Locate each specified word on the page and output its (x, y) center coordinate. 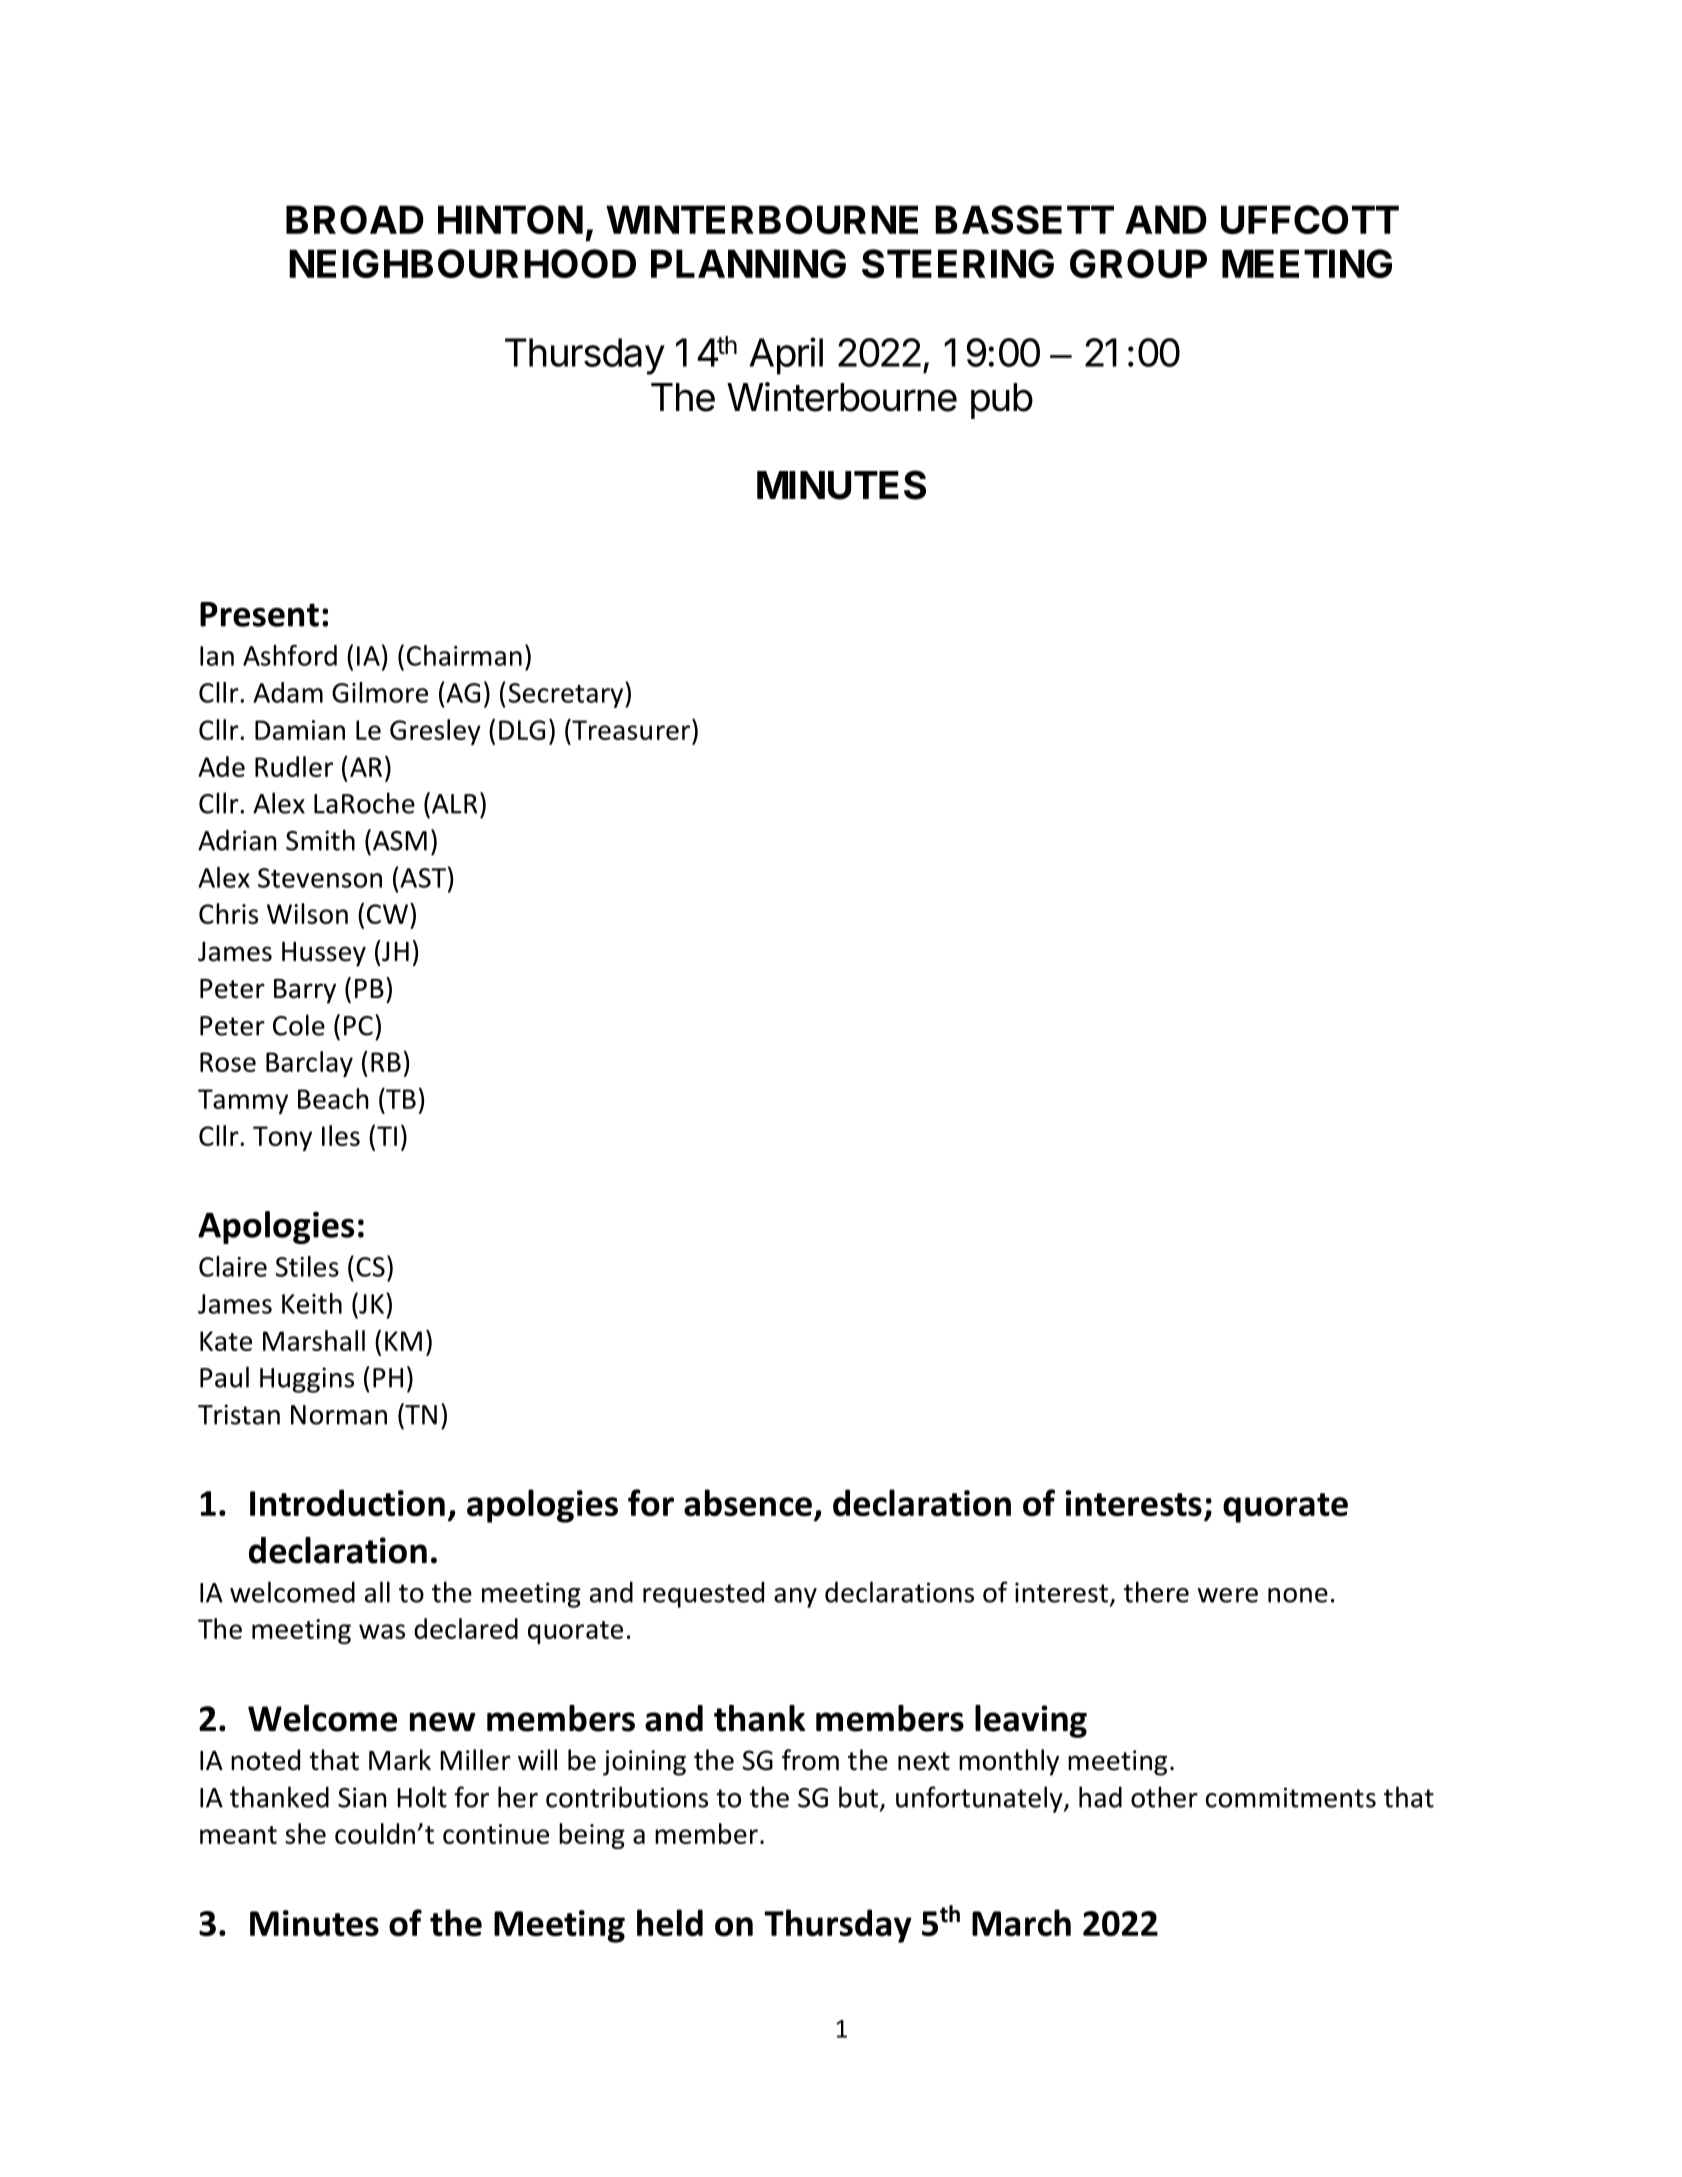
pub (1002, 401)
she (305, 1833)
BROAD (355, 219)
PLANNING (748, 263)
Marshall (314, 1340)
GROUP (1138, 263)
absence (748, 1502)
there (1156, 1592)
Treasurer (631, 729)
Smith (320, 840)
